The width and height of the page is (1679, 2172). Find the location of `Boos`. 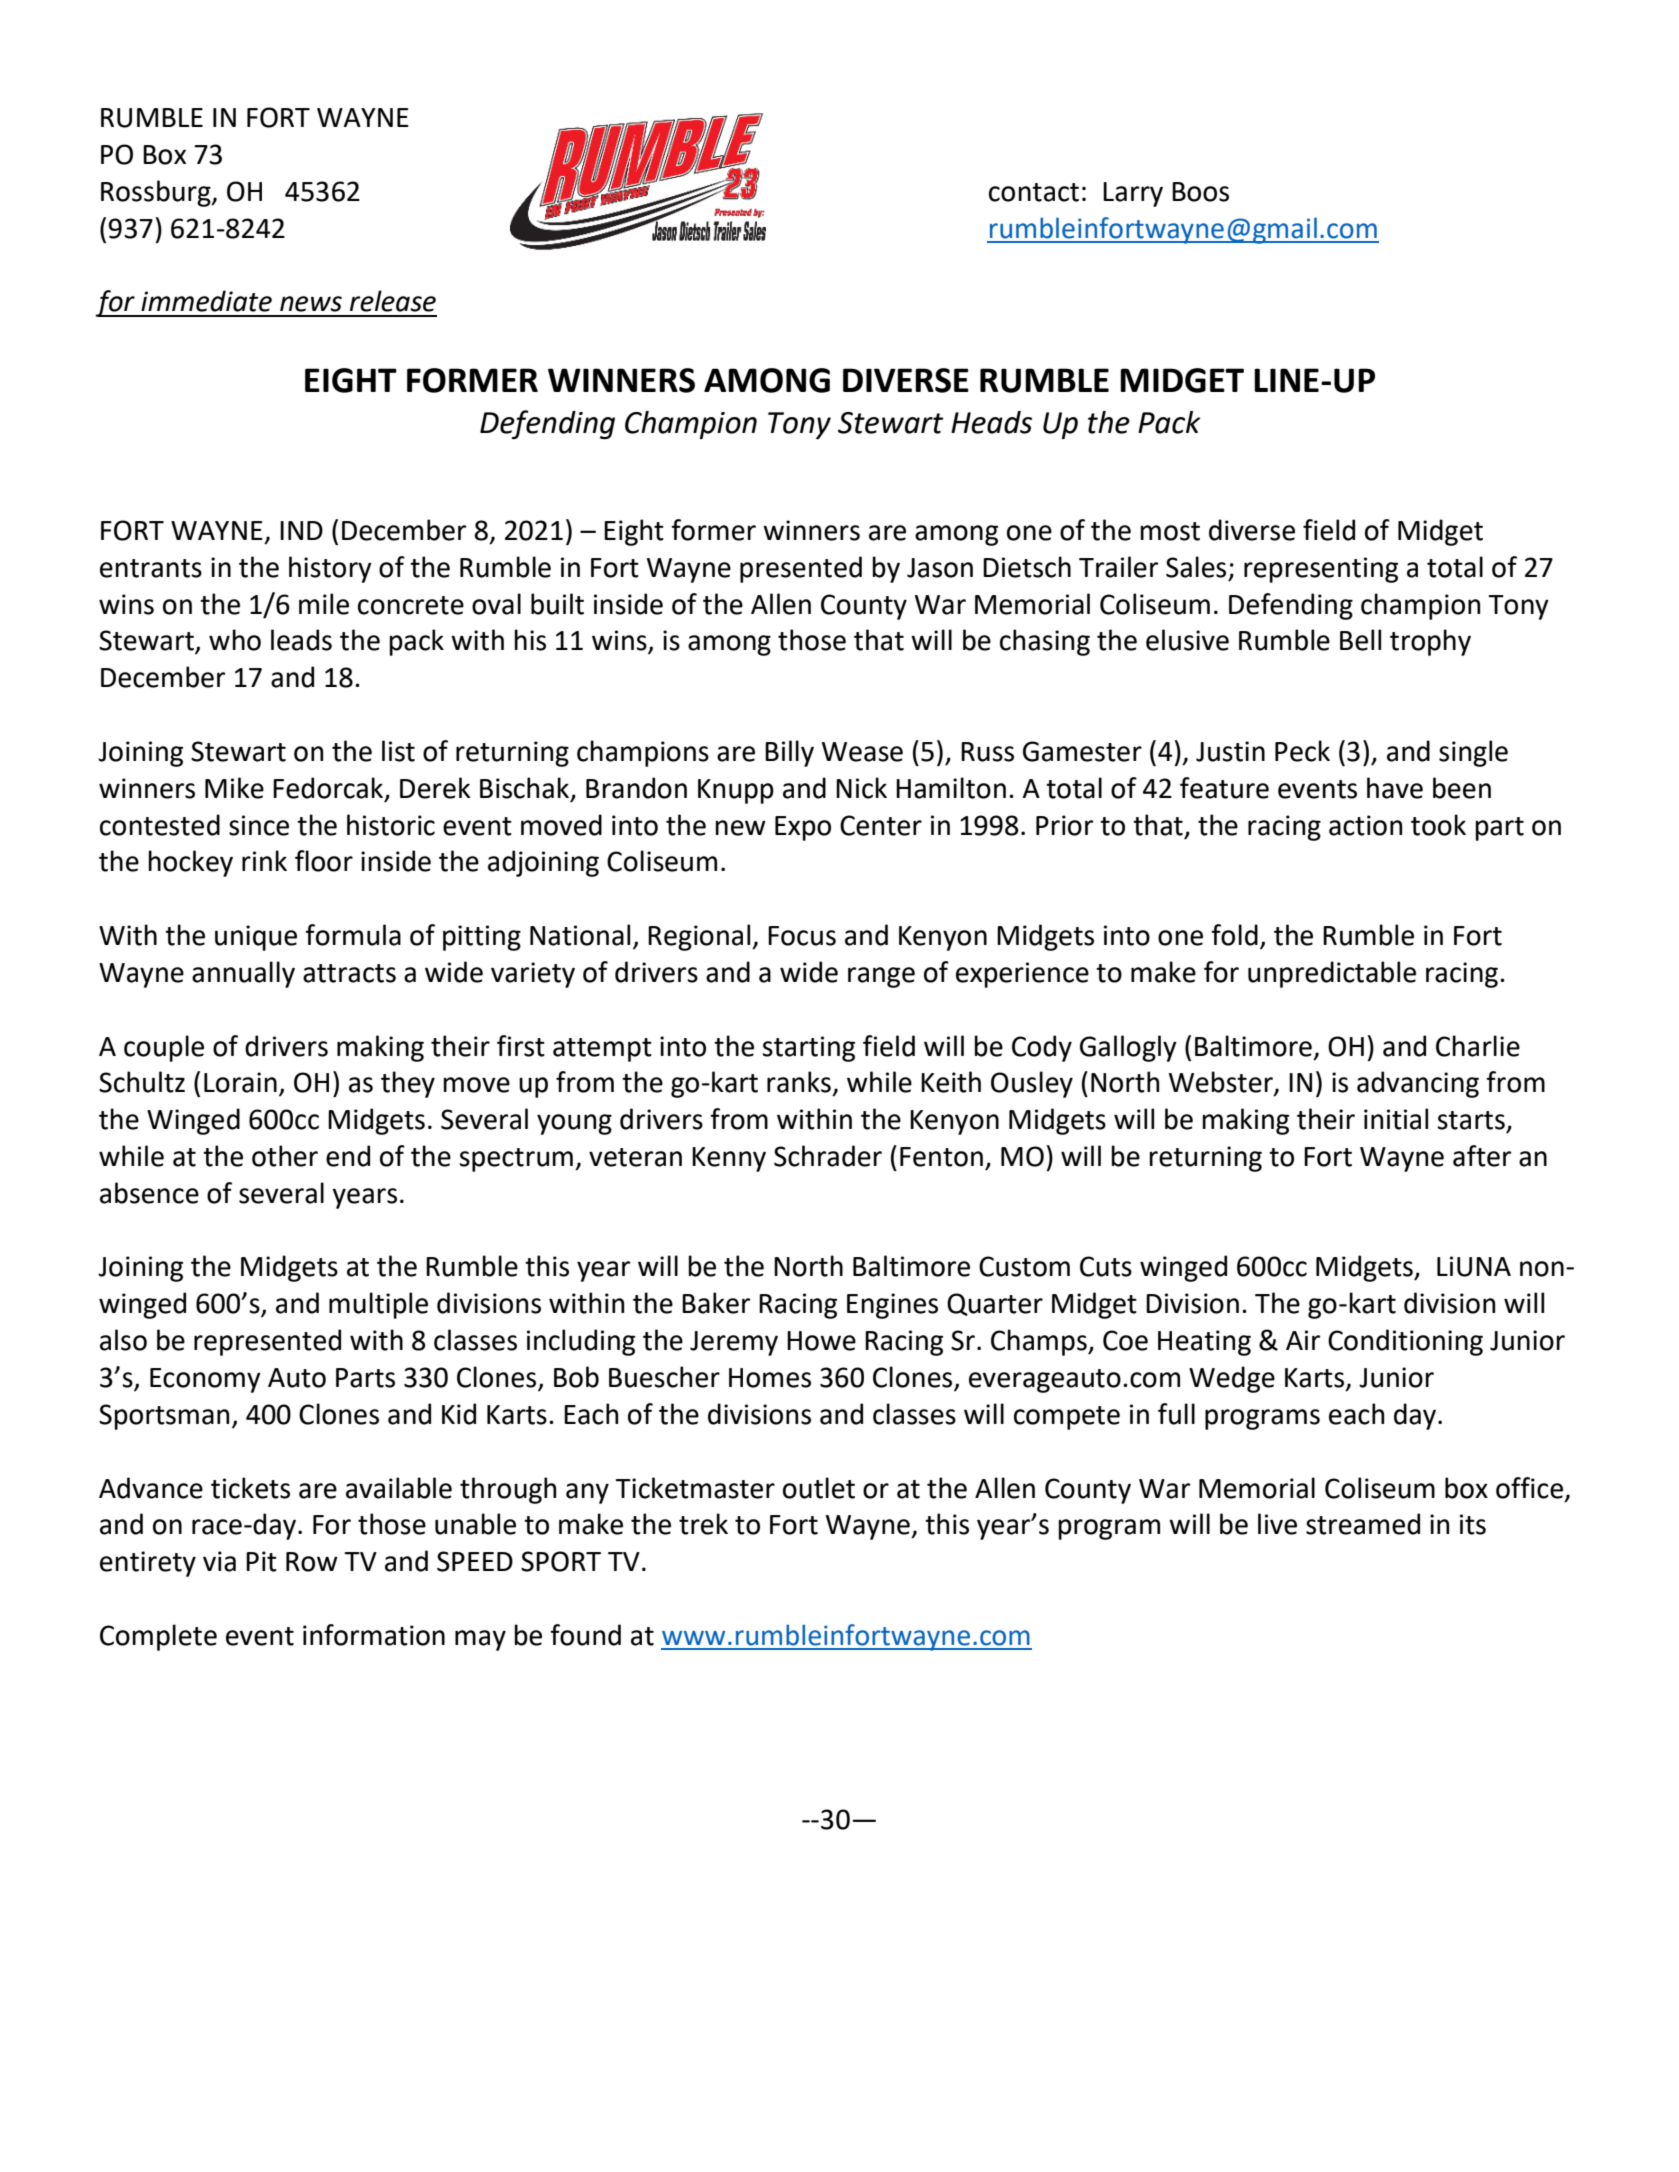

Boos is located at coordinates (1200, 192).
